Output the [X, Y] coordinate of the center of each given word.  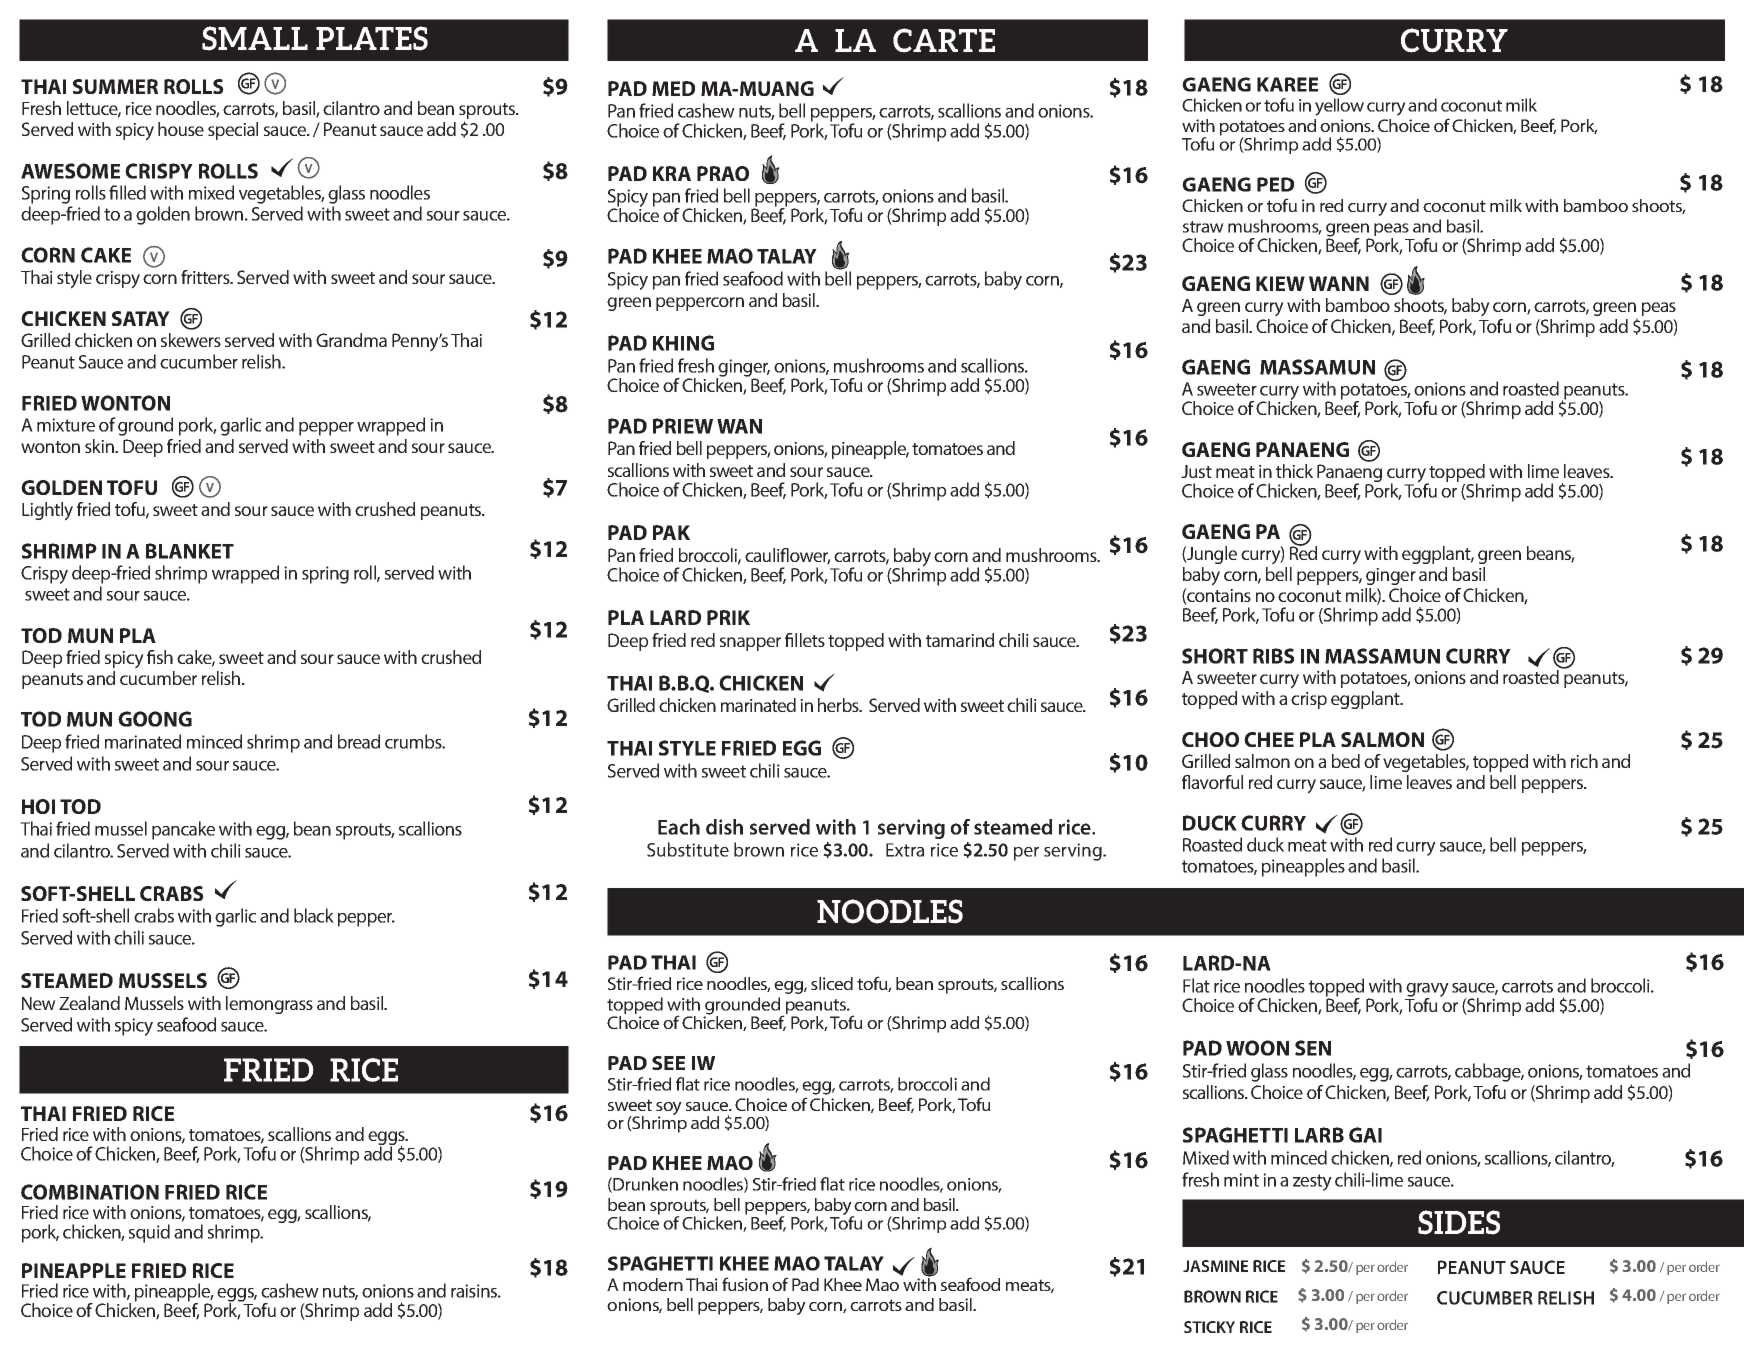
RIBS [1274, 656]
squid [149, 1233]
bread [359, 741]
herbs [839, 705]
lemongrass [269, 1005]
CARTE [944, 40]
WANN [1339, 283]
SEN [1313, 1048]
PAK [671, 532]
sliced [832, 983]
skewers [191, 340]
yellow [1339, 107]
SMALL [255, 38]
